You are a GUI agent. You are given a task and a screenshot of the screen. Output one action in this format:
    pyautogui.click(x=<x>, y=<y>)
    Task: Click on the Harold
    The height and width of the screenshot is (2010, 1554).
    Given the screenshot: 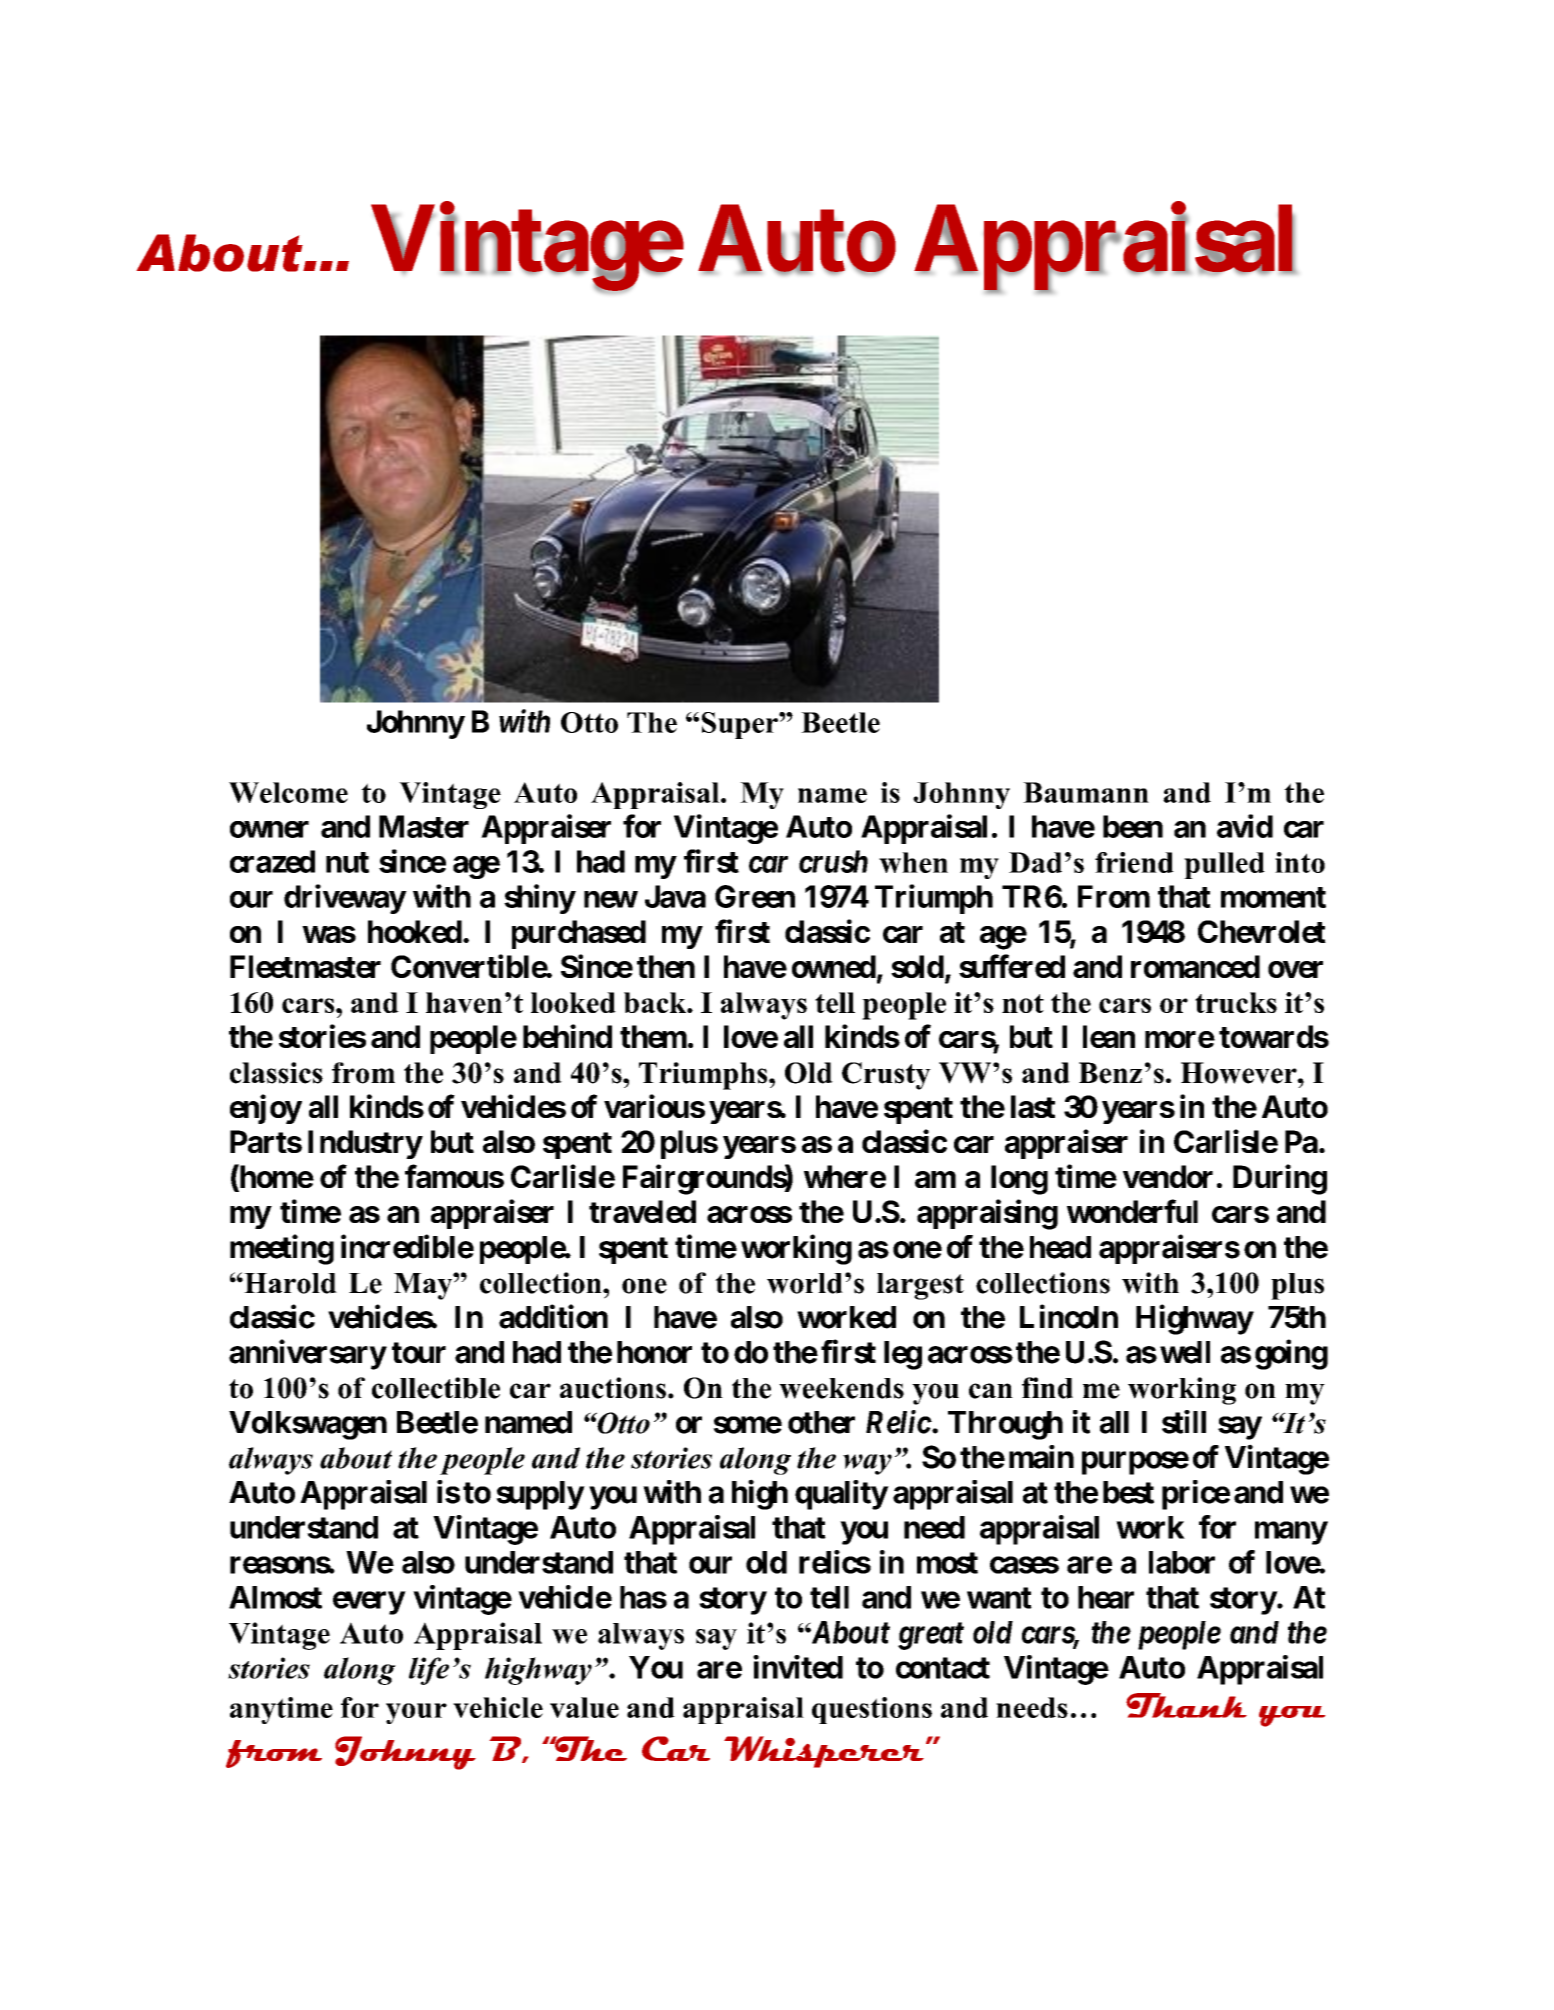 What is the action you would take?
    pyautogui.click(x=289, y=1283)
